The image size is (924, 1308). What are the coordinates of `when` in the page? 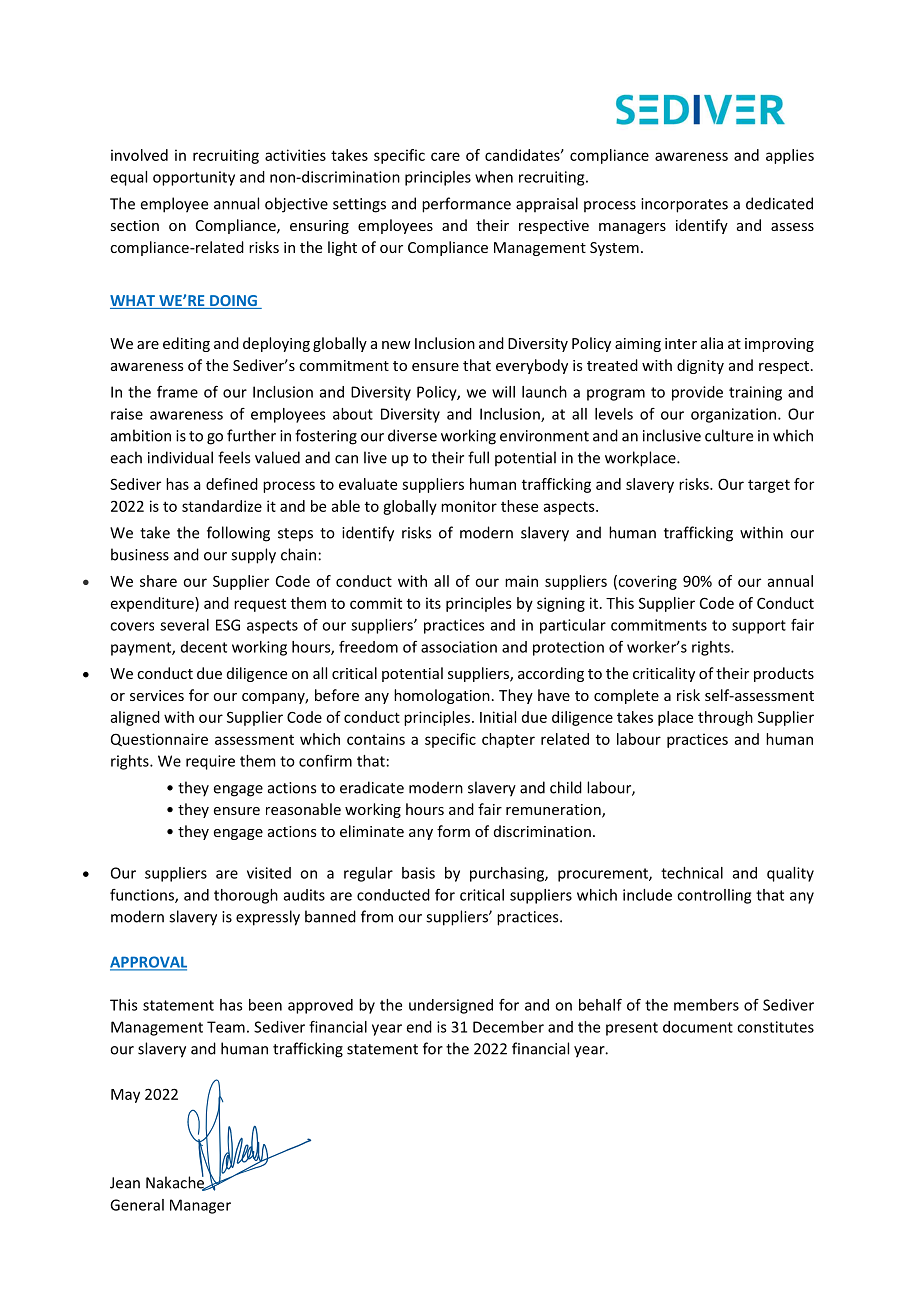 It's located at (494, 177).
